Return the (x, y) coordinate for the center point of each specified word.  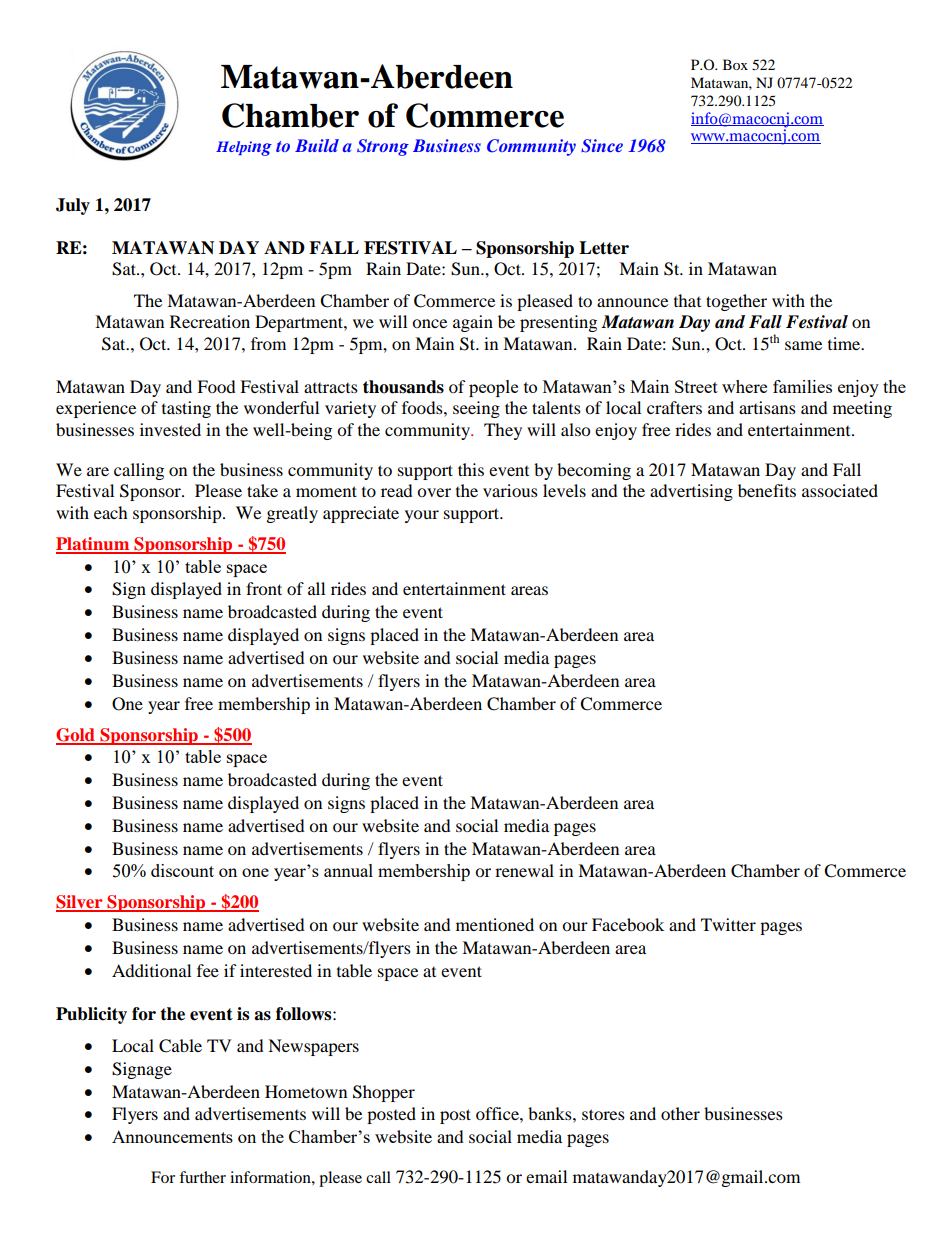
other (680, 1113)
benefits (767, 490)
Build (317, 145)
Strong (383, 147)
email (546, 1176)
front (264, 588)
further (202, 1177)
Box (735, 64)
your (422, 516)
